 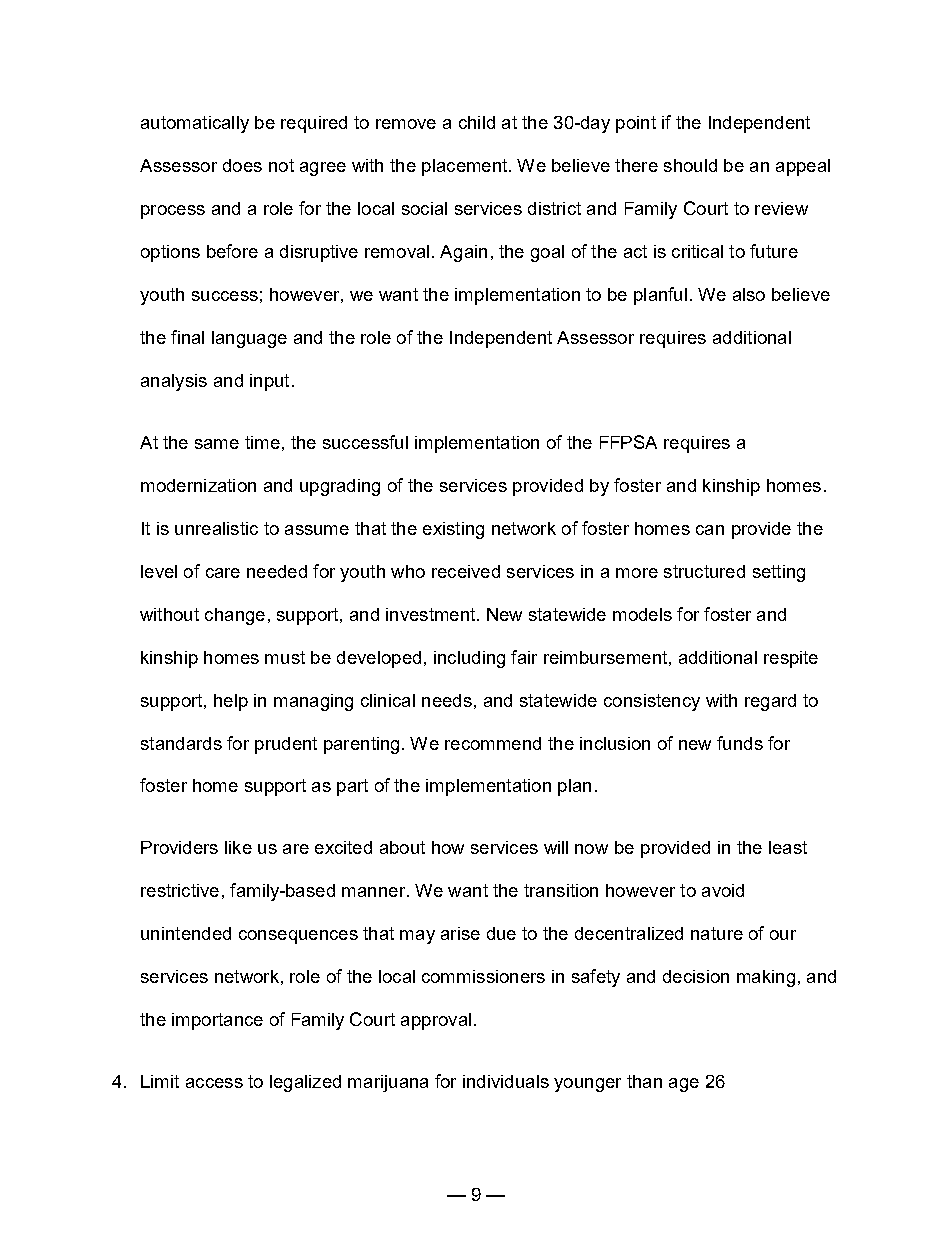 I want to click on individuals, so click(x=506, y=1081).
